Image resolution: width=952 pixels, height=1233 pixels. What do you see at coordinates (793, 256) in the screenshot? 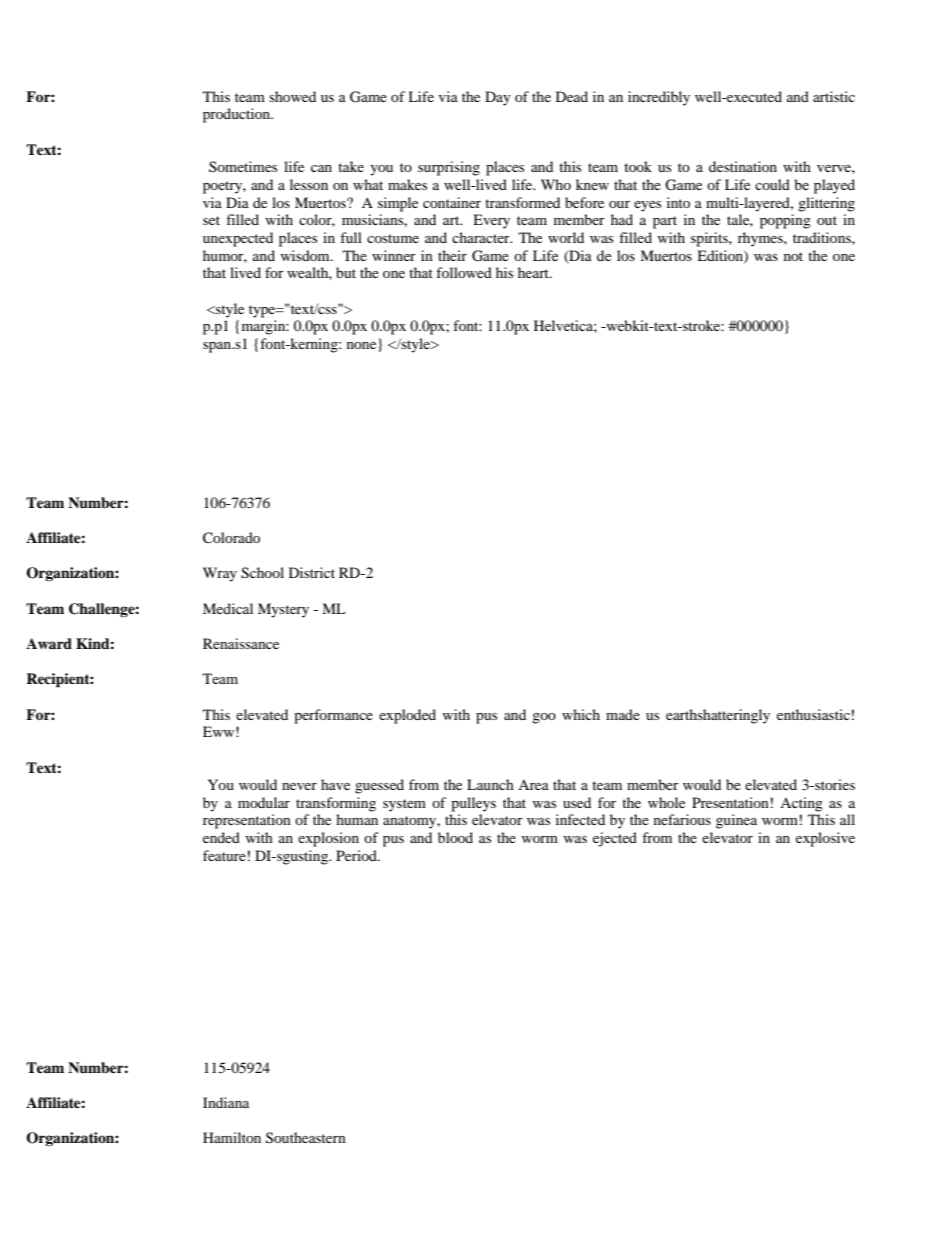
I see `not` at bounding box center [793, 256].
